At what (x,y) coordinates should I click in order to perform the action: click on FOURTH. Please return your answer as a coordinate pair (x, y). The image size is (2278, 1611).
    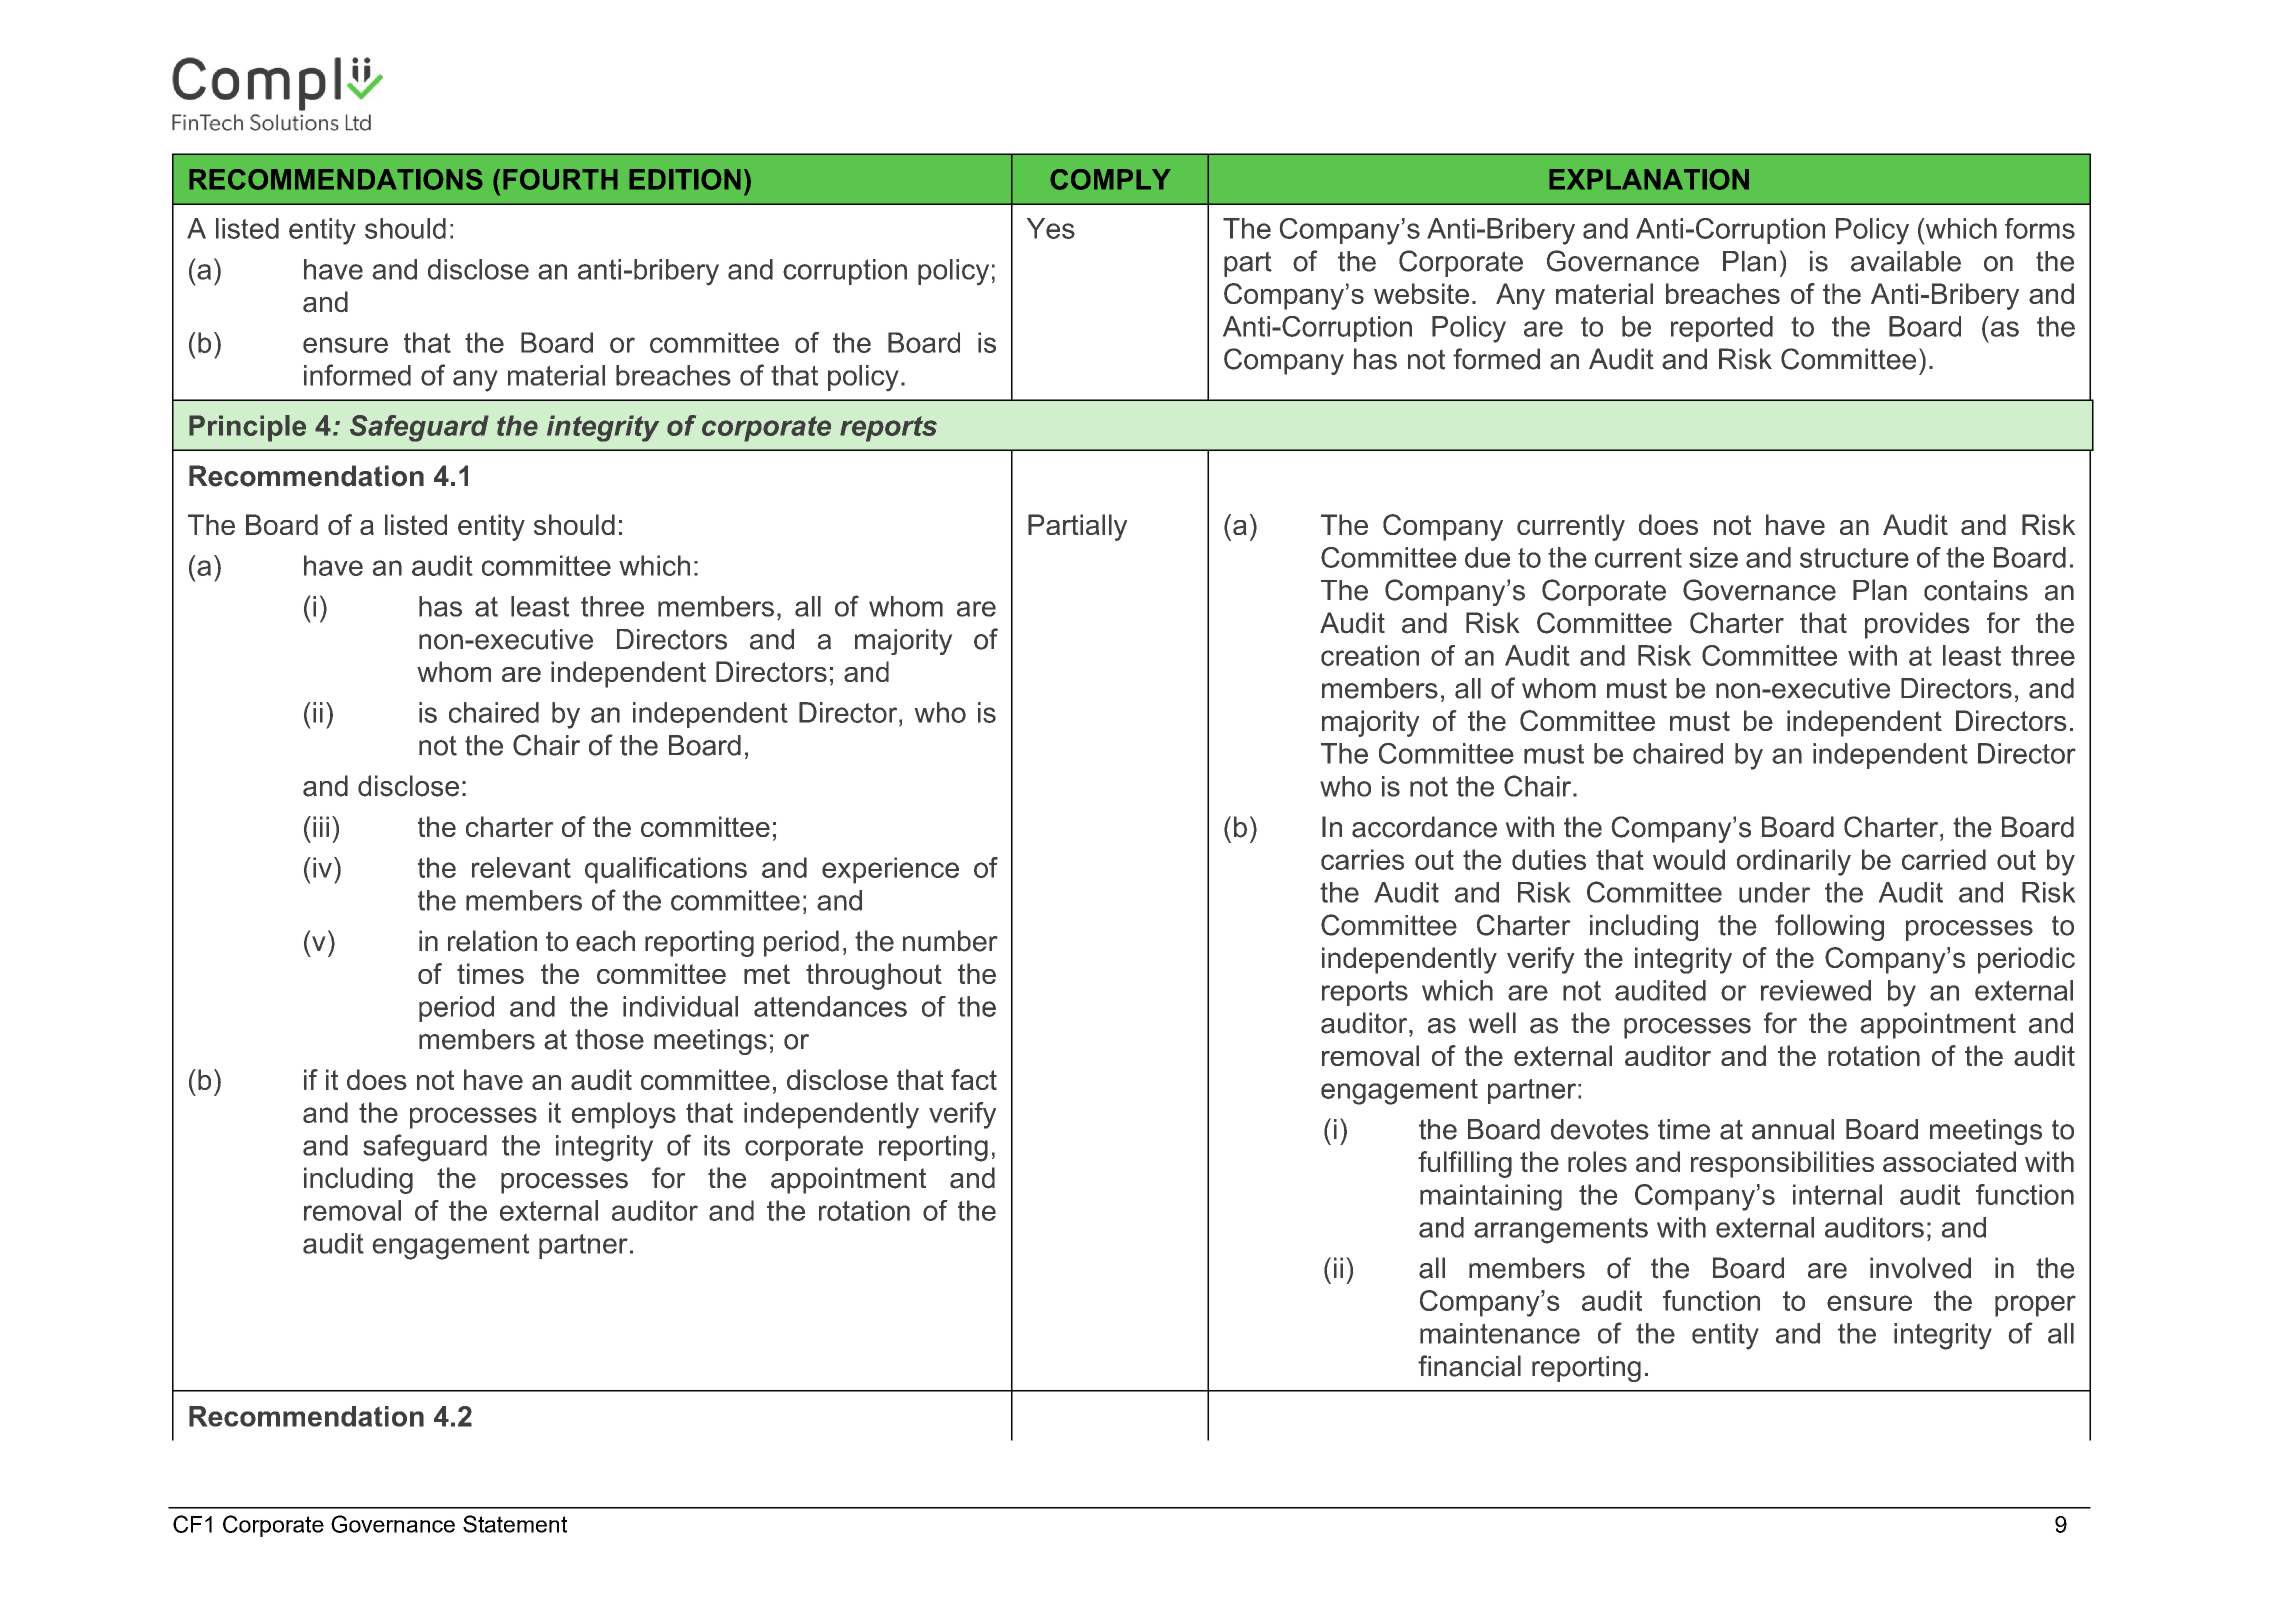
    Looking at the image, I should click on (560, 179).
